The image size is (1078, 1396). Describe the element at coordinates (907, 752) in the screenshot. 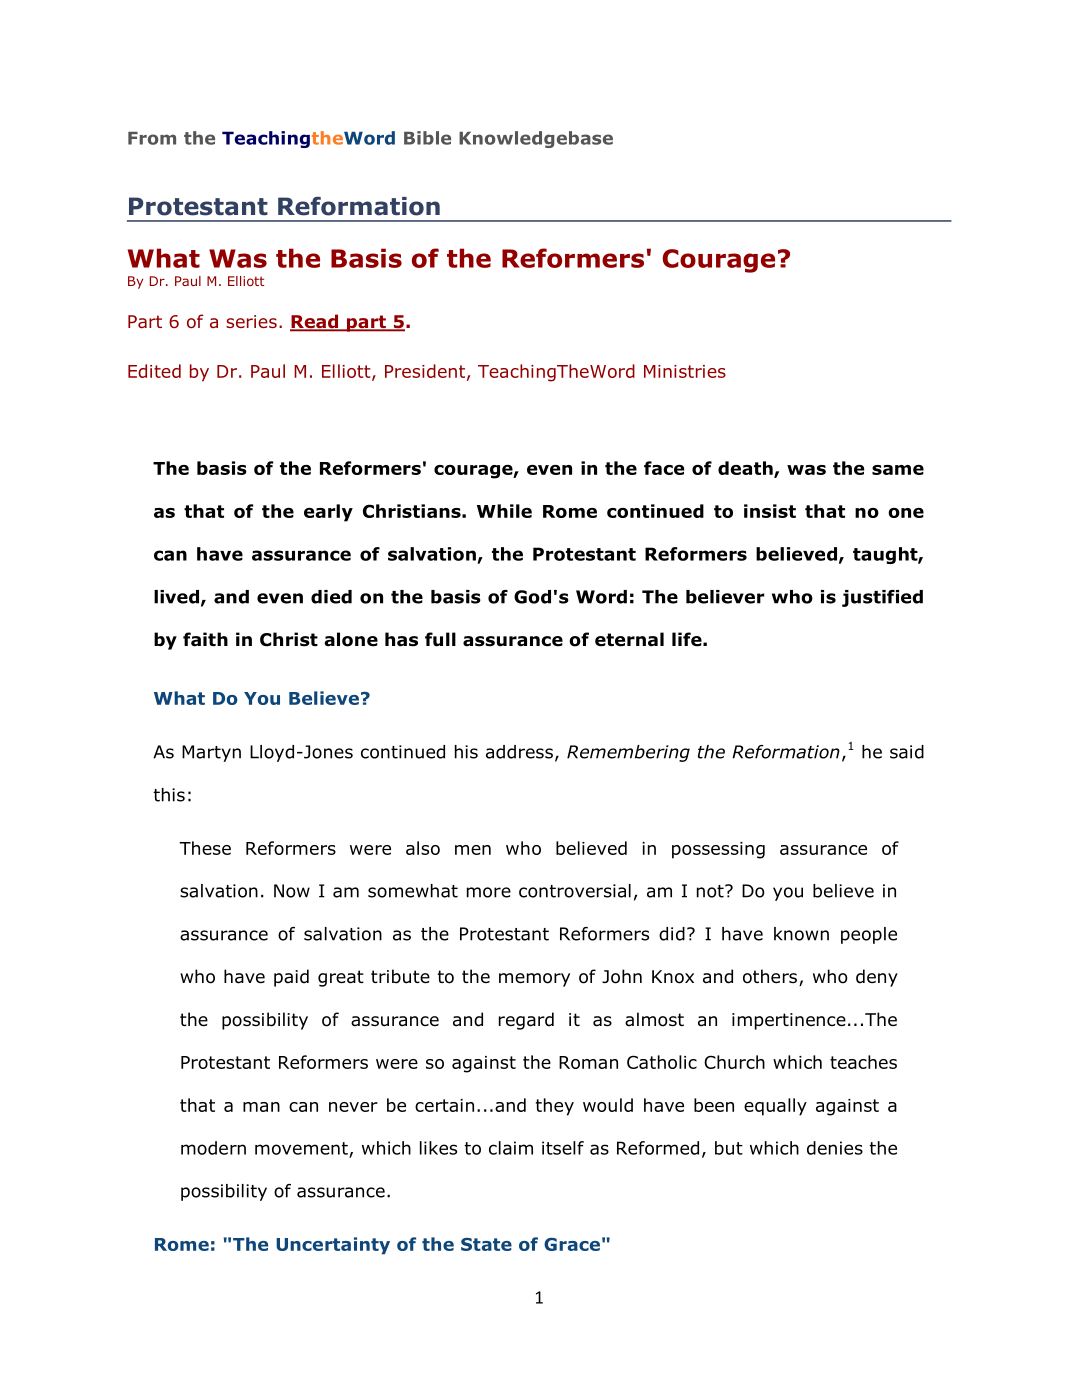

I see `said` at that location.
